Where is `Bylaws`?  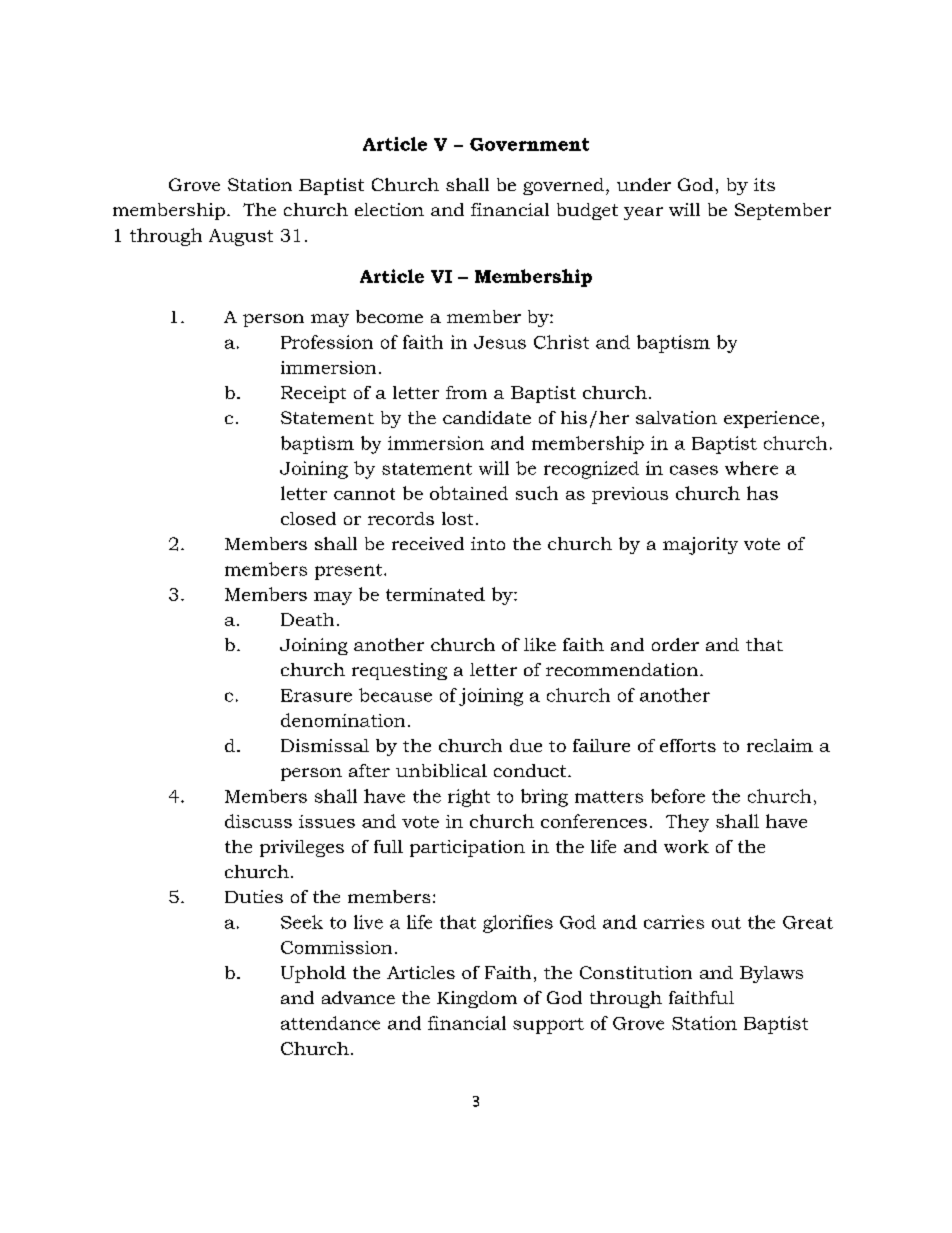
Bylaws is located at coordinates (771, 974).
